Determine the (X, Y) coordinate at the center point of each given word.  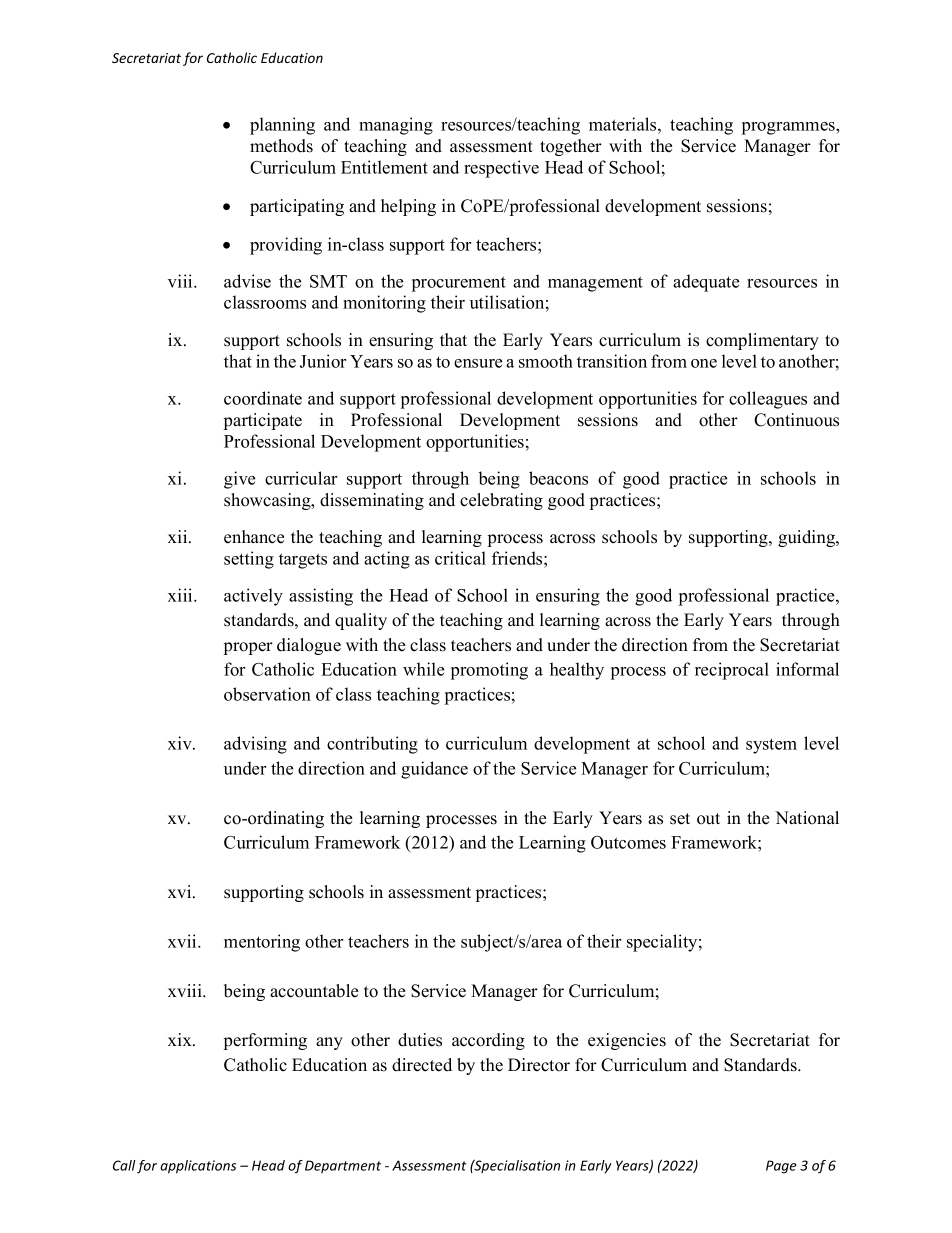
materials (624, 124)
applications (198, 1167)
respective (501, 169)
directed (422, 1065)
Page (781, 1167)
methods (281, 146)
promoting (489, 671)
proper (248, 648)
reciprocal (732, 671)
